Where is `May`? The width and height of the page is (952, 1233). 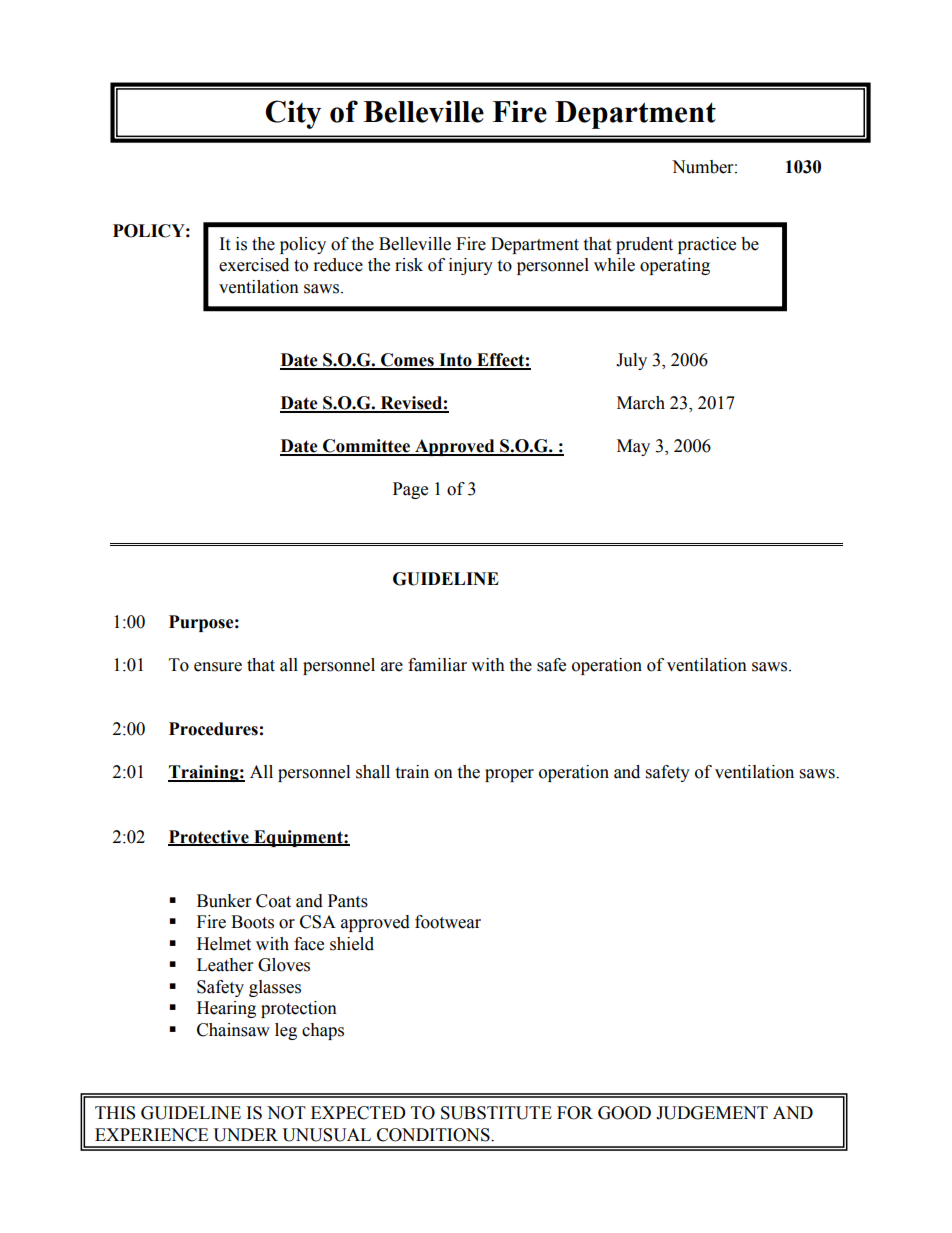 May is located at coordinates (633, 447).
